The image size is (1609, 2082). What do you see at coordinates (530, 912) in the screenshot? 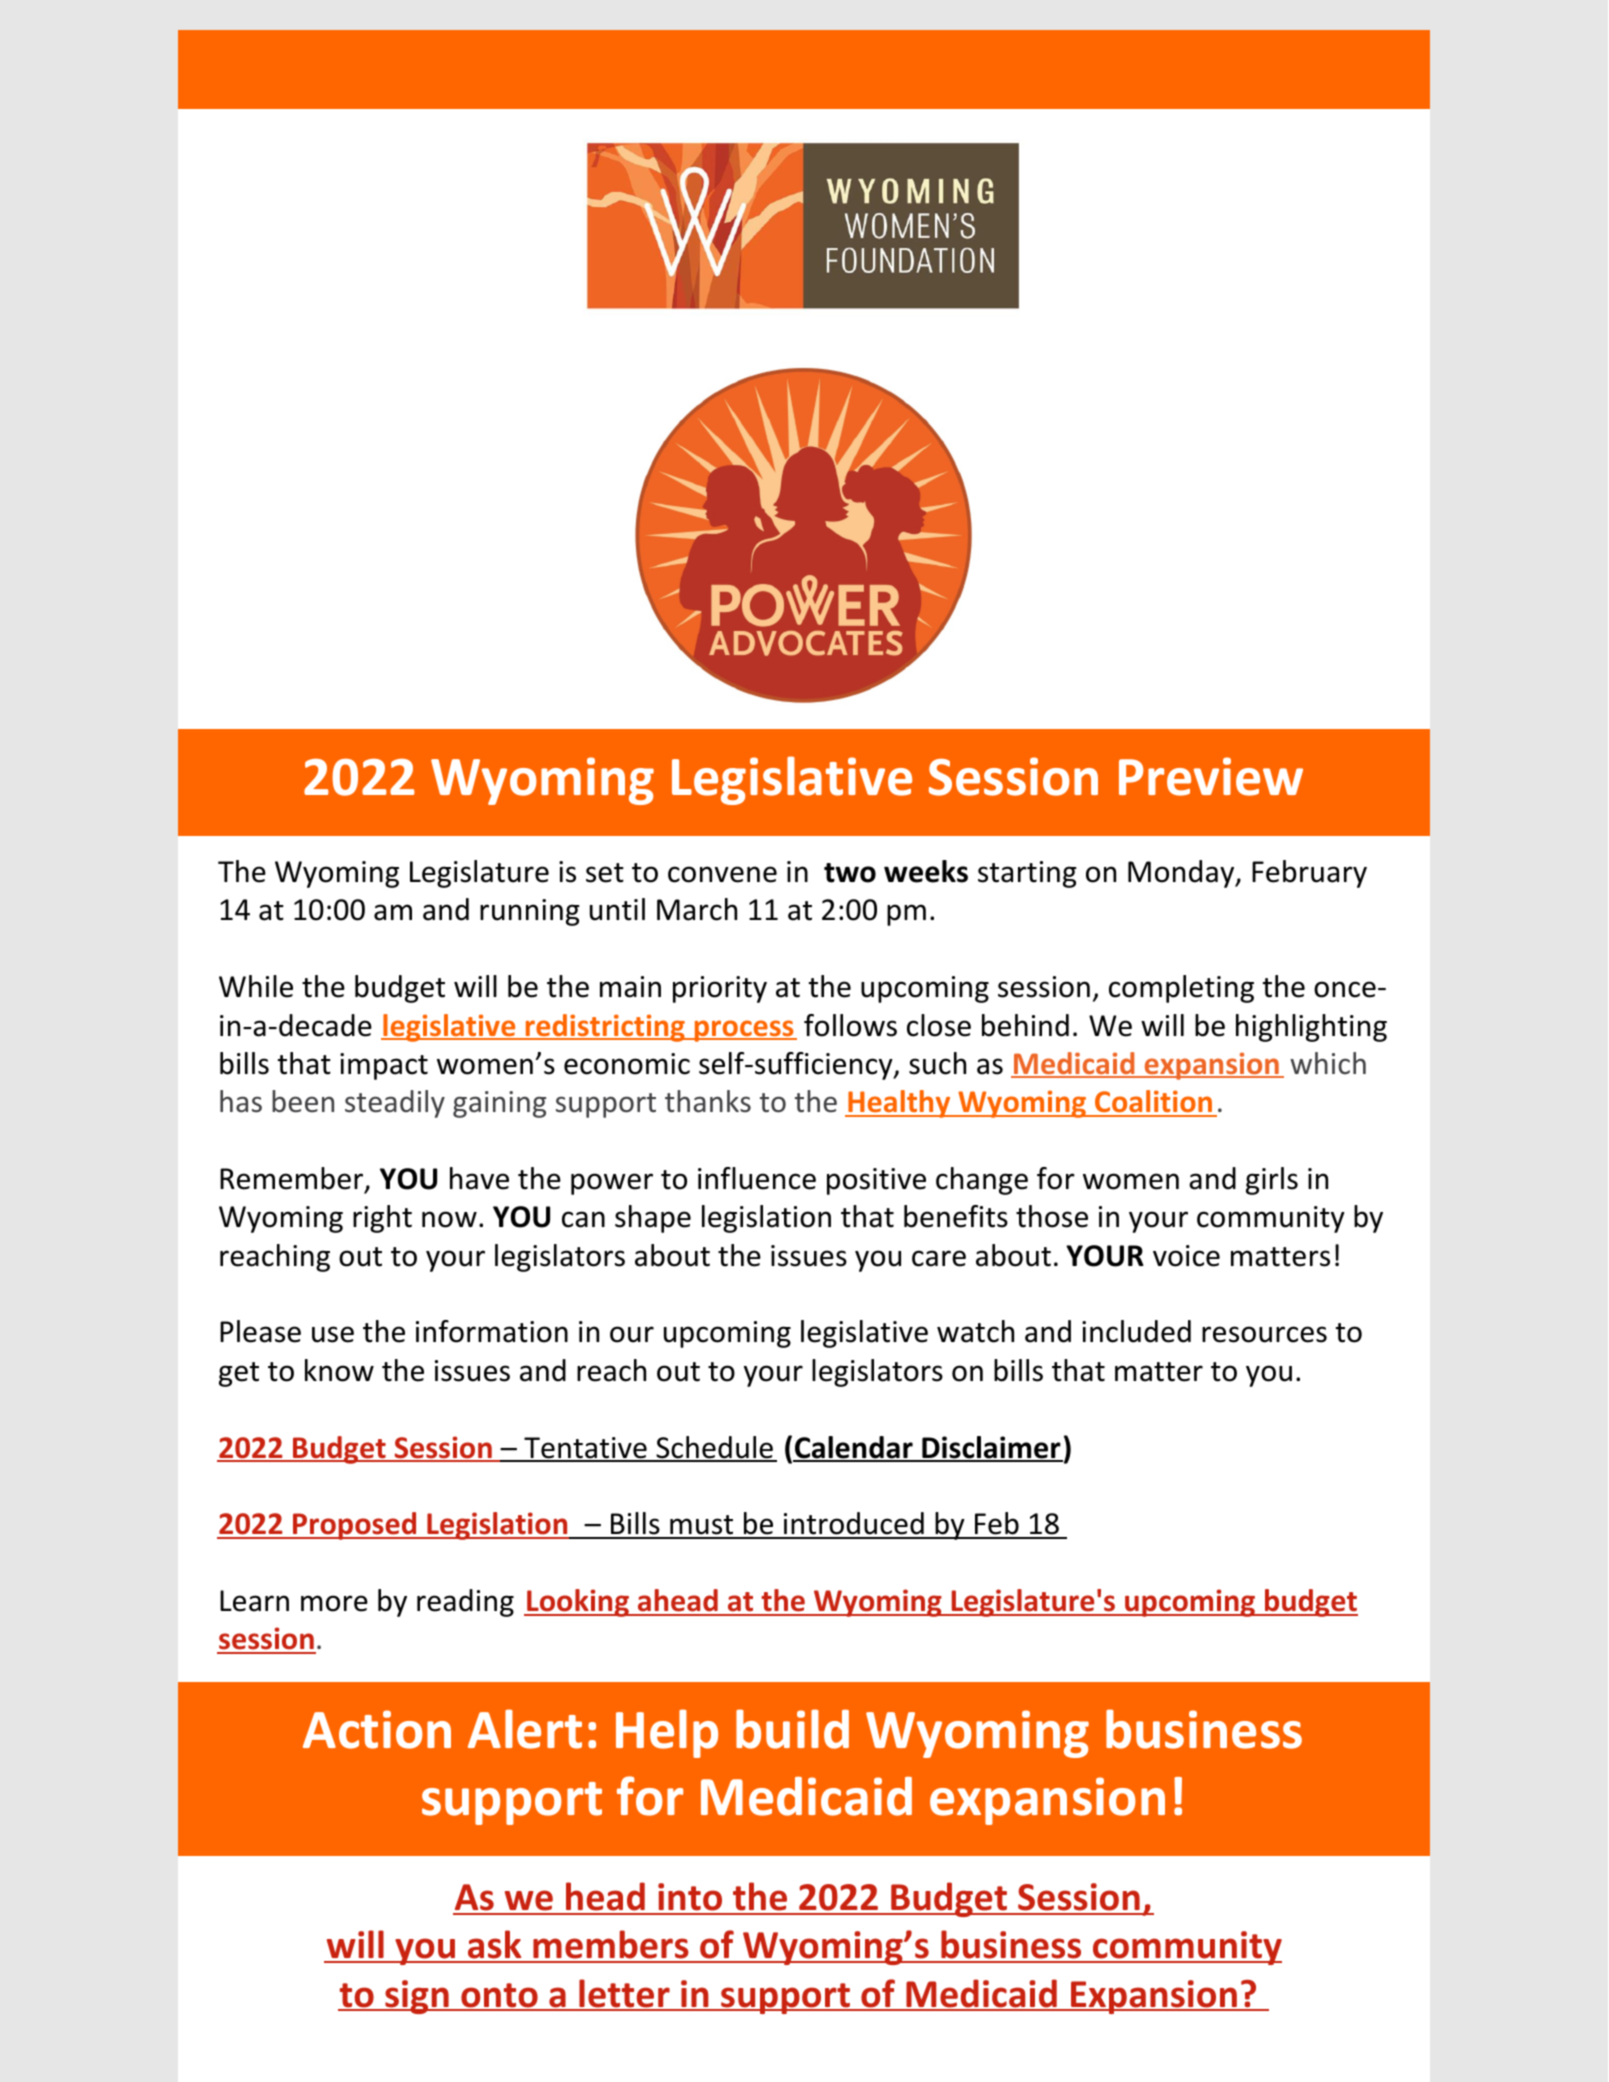
I see `running` at bounding box center [530, 912].
